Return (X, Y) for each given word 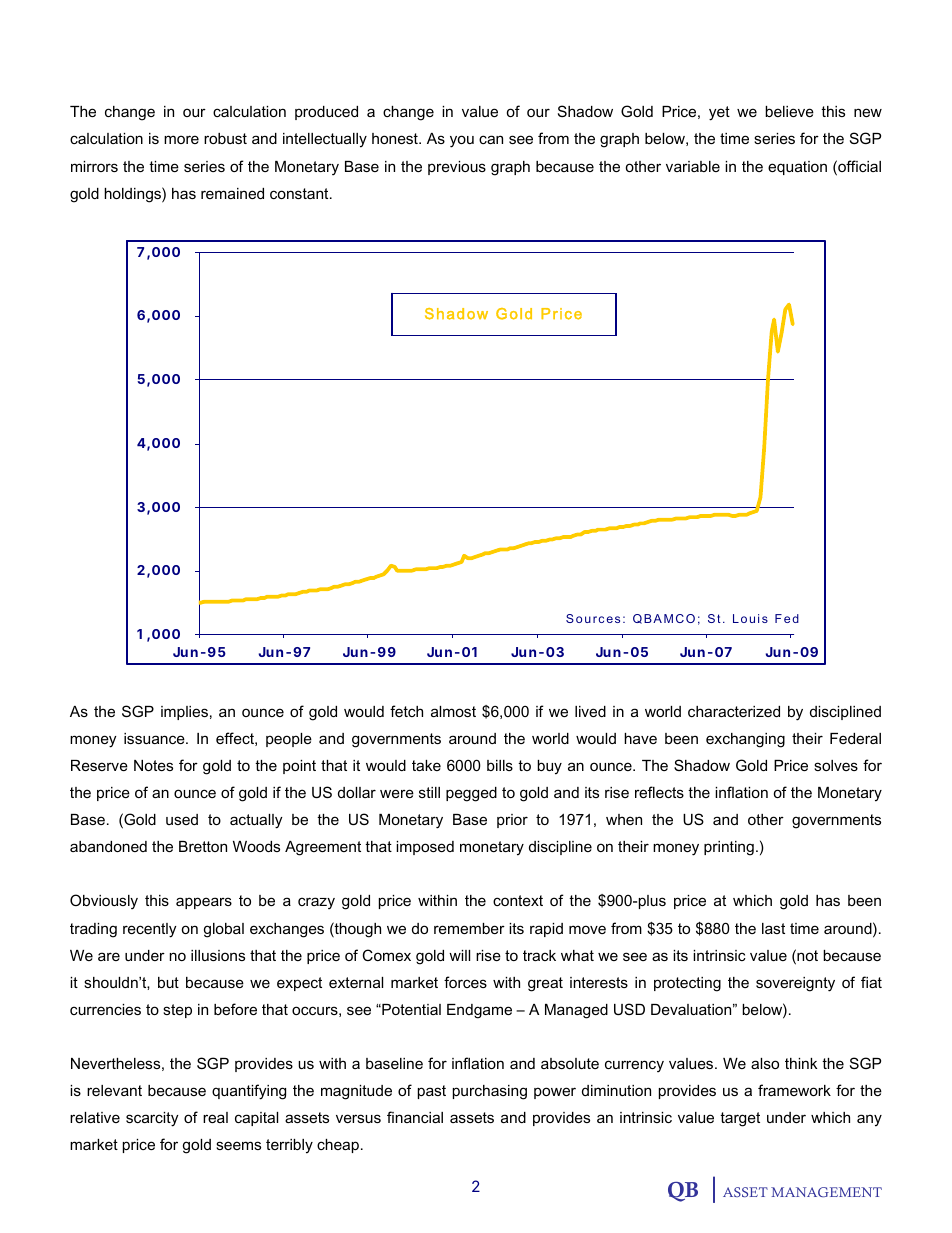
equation (797, 168)
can (491, 139)
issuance (155, 738)
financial (415, 1117)
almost (453, 711)
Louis (750, 618)
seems (238, 1145)
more (181, 139)
